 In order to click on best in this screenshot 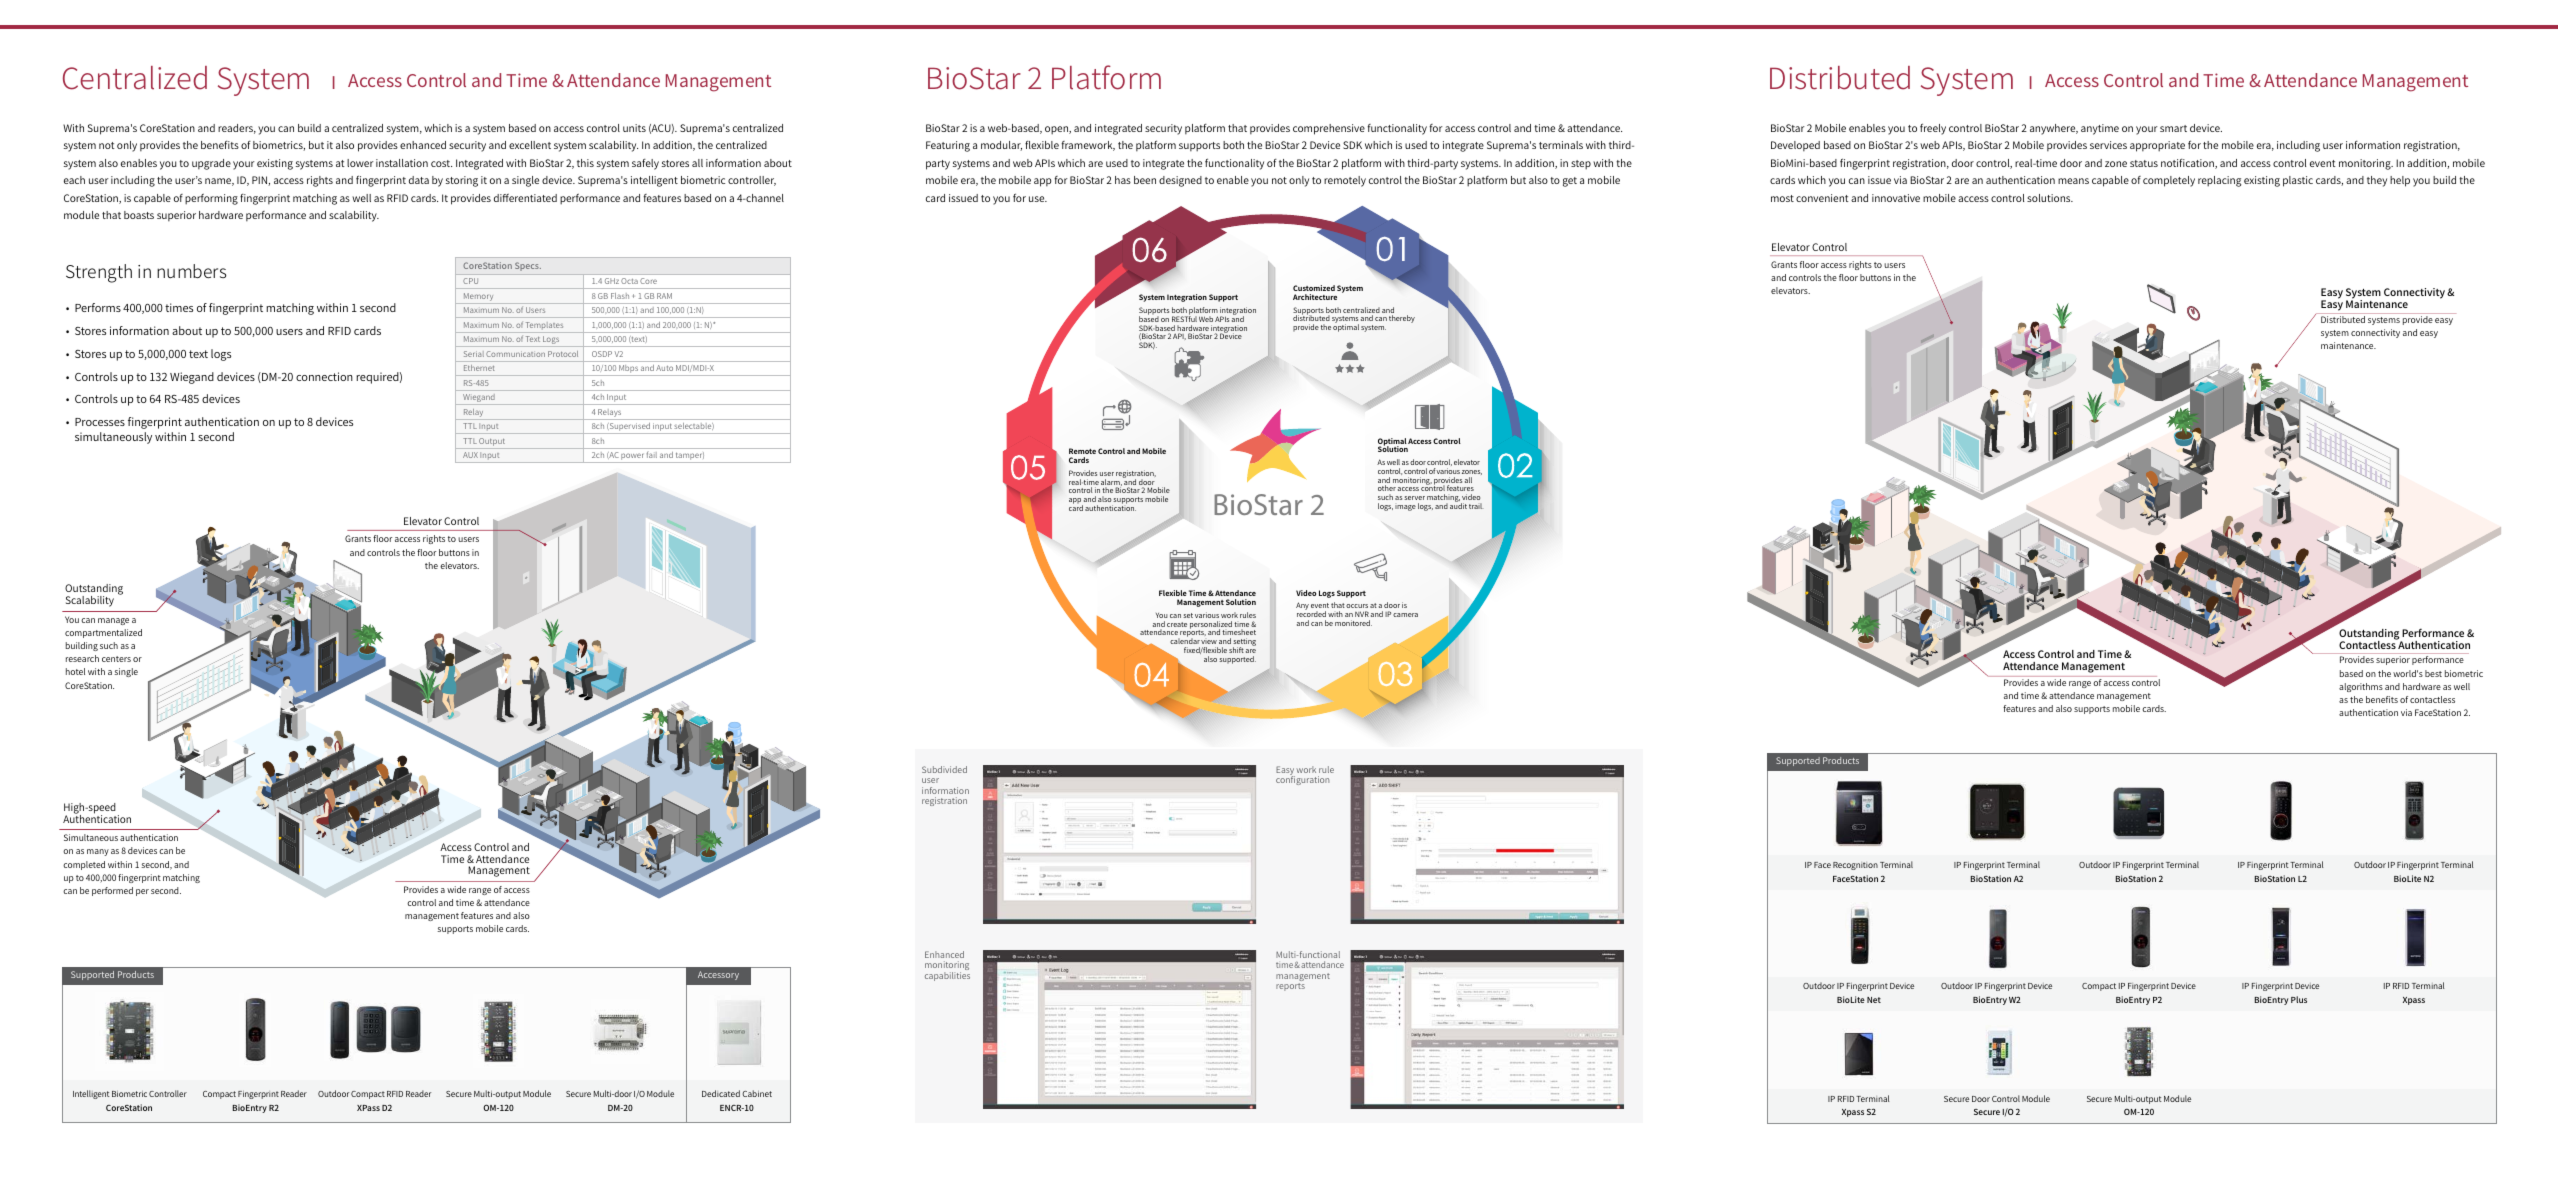, I will do `click(2433, 673)`.
